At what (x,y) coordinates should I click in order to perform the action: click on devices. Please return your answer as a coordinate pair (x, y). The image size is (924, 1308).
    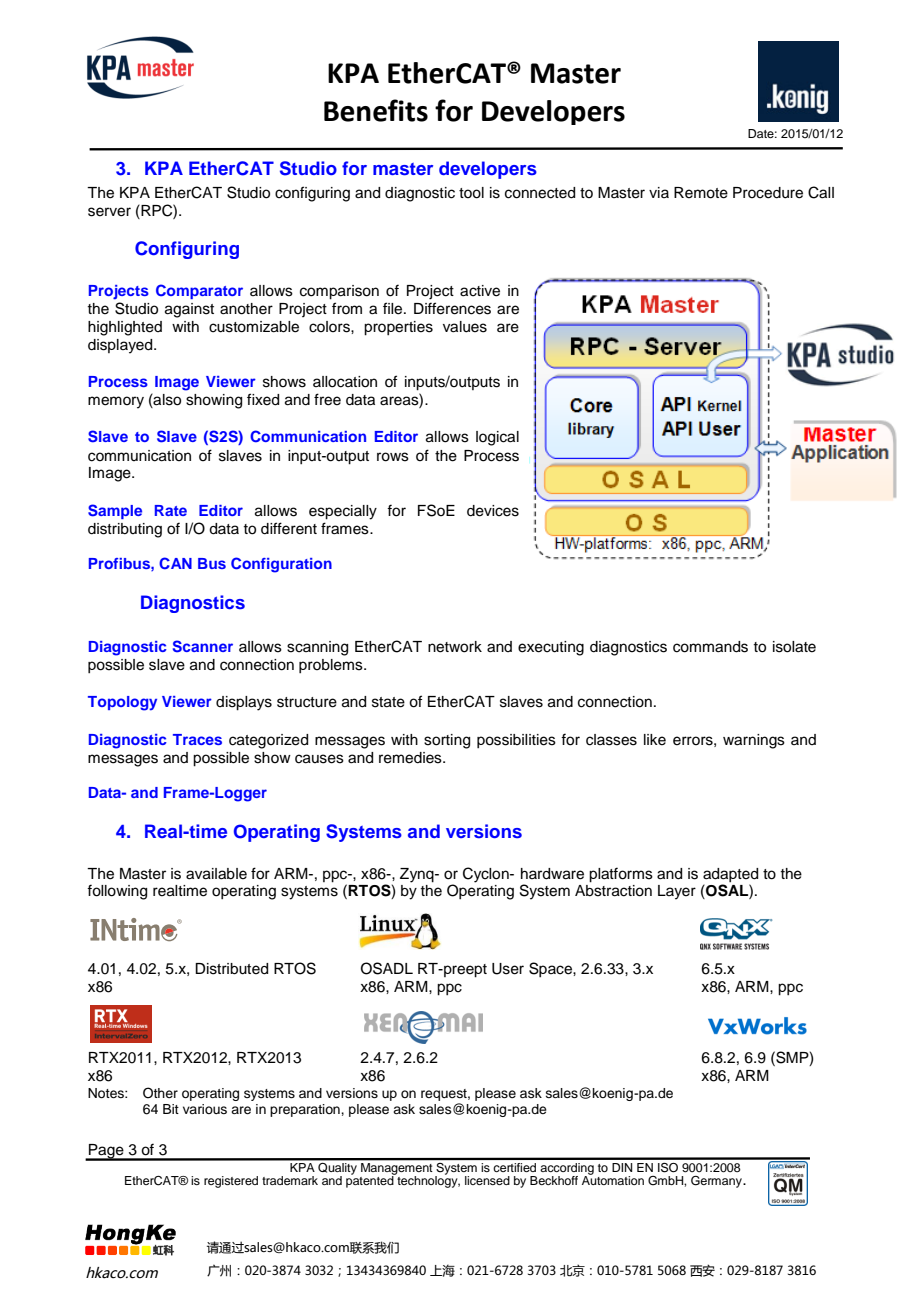
    Looking at the image, I should click on (493, 511).
